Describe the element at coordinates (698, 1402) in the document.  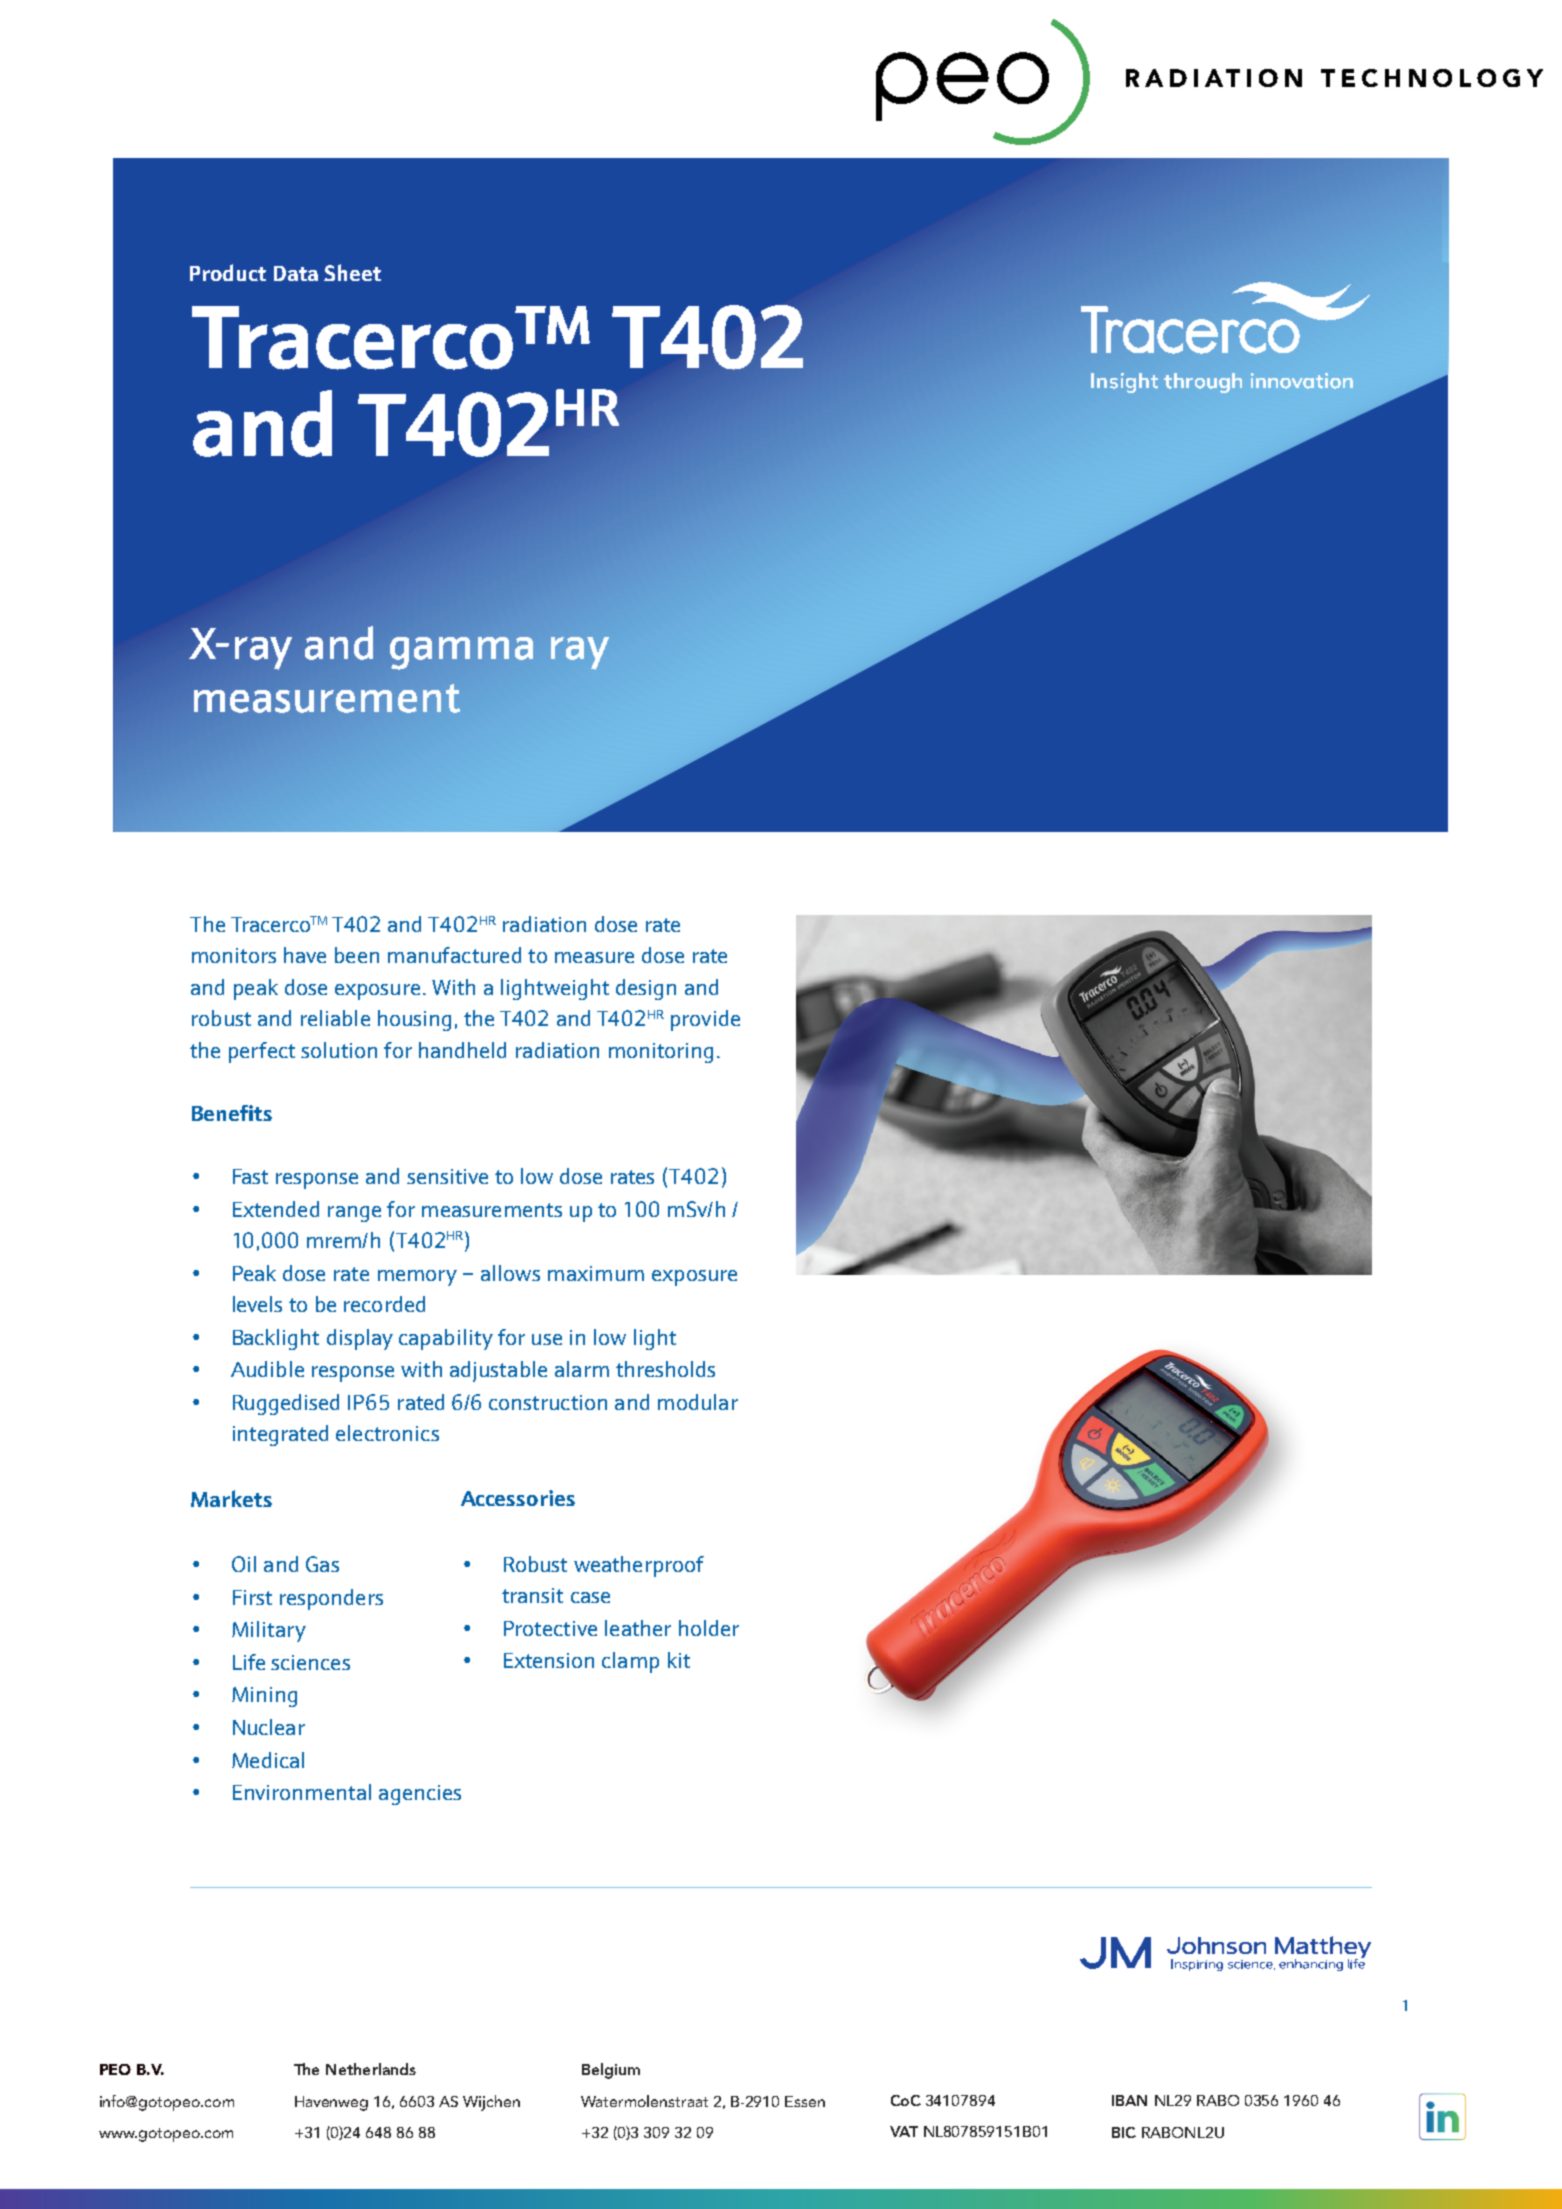
I see `modular` at that location.
